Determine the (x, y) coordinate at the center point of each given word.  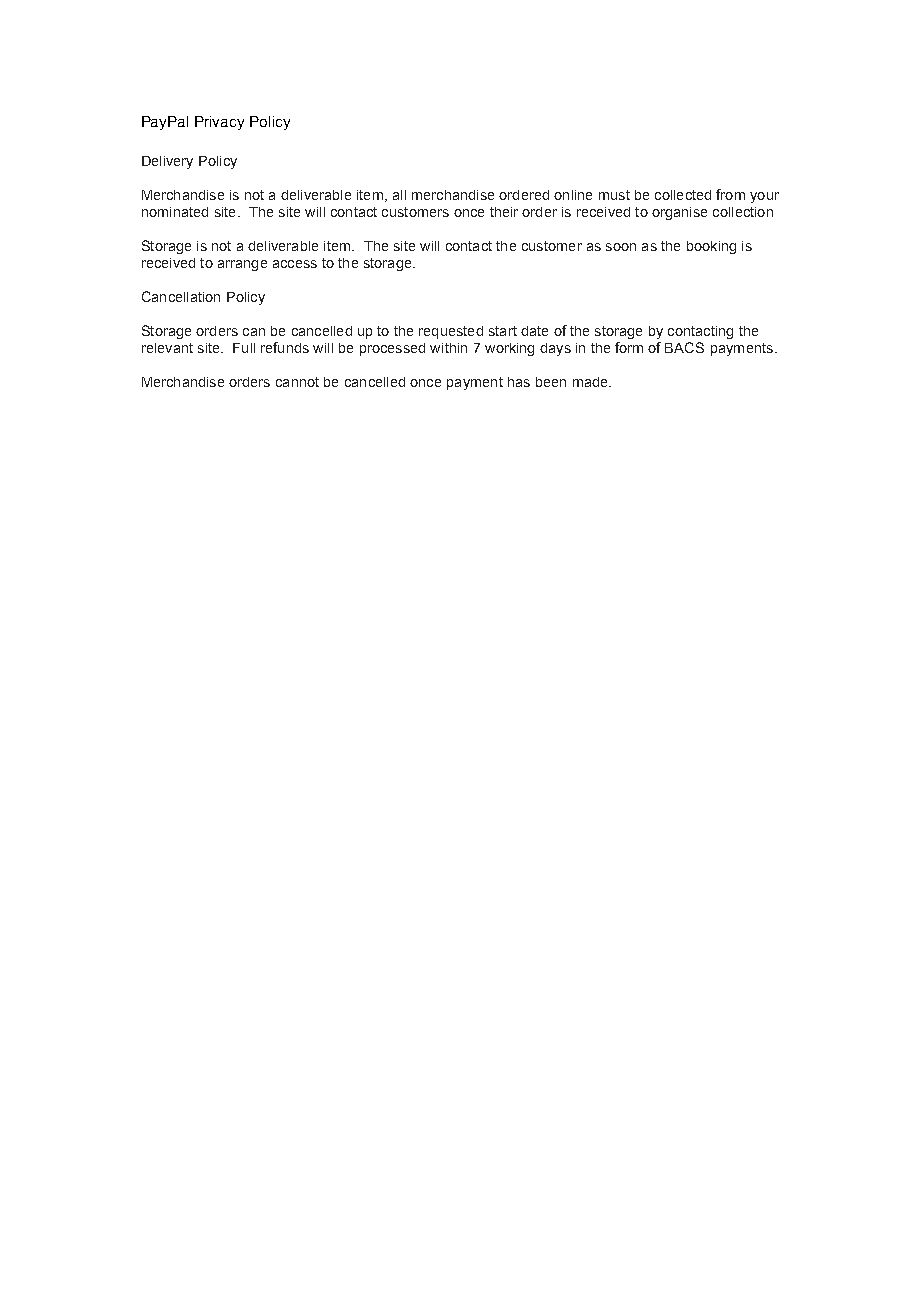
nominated (175, 212)
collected (683, 195)
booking (711, 247)
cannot (297, 382)
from (730, 194)
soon (621, 247)
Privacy (219, 123)
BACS (684, 347)
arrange (242, 265)
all (399, 195)
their (504, 212)
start (503, 331)
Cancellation (181, 296)
